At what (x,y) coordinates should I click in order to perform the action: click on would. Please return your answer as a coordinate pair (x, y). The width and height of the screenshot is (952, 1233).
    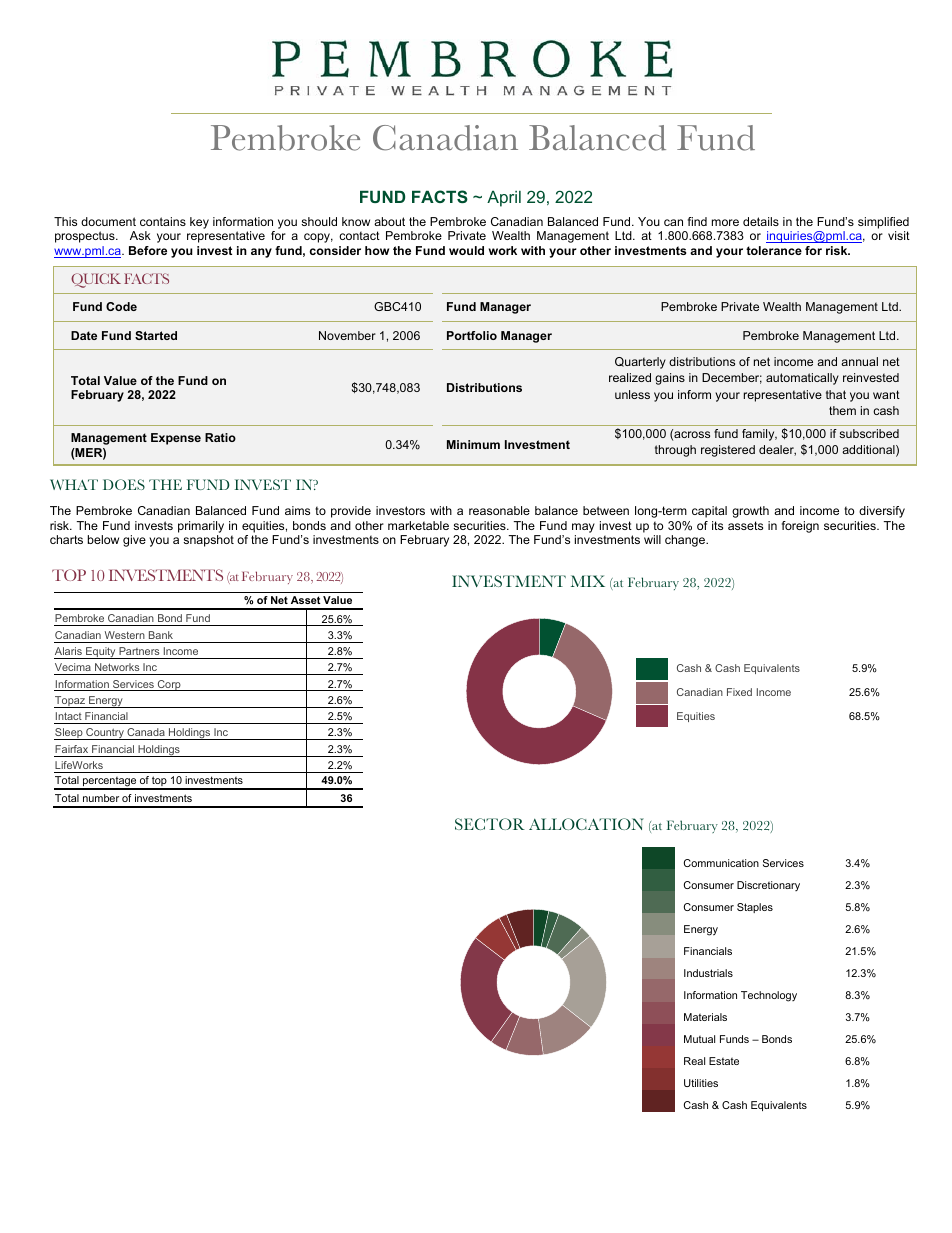
    Looking at the image, I should click on (466, 250).
